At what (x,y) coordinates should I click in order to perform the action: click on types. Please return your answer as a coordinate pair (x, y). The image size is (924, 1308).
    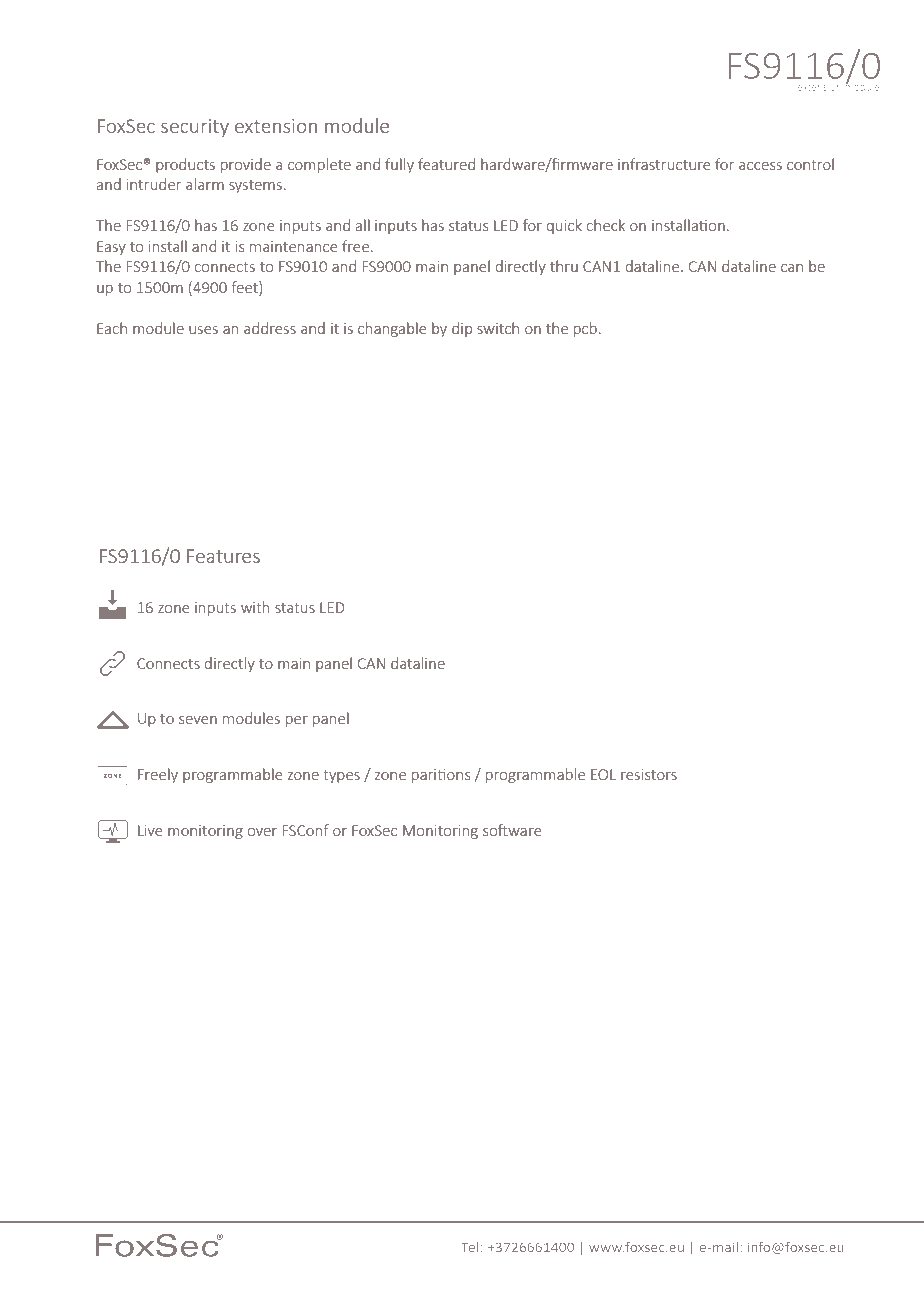
    Looking at the image, I should click on (341, 776).
